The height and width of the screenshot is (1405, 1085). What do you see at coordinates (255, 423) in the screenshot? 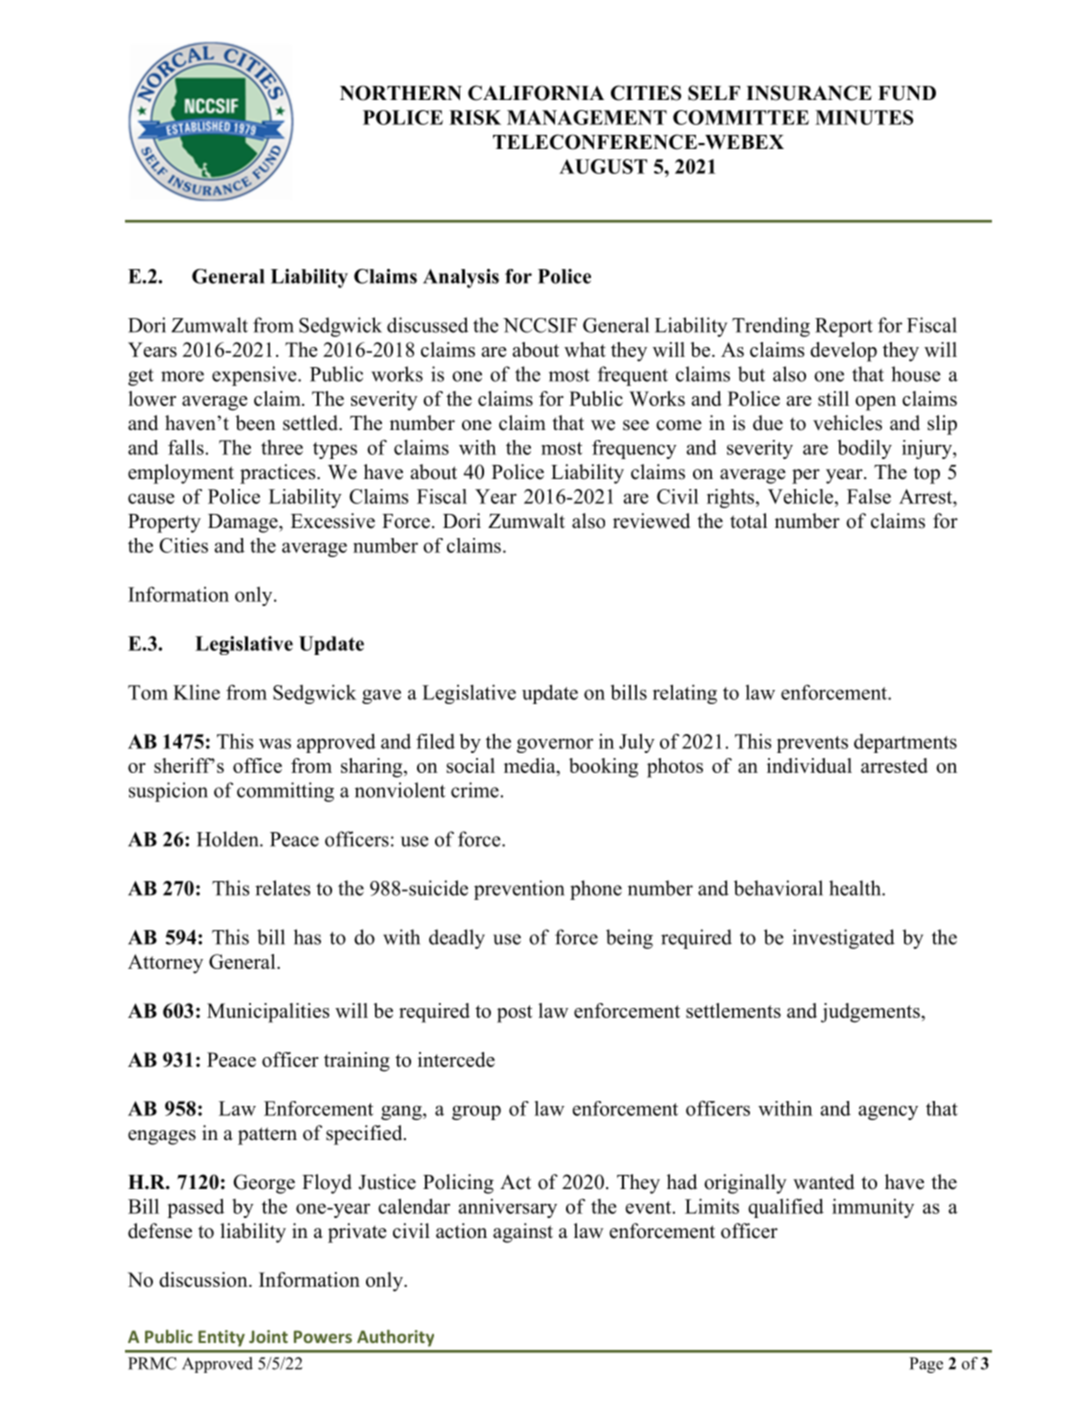
I see `been` at bounding box center [255, 423].
